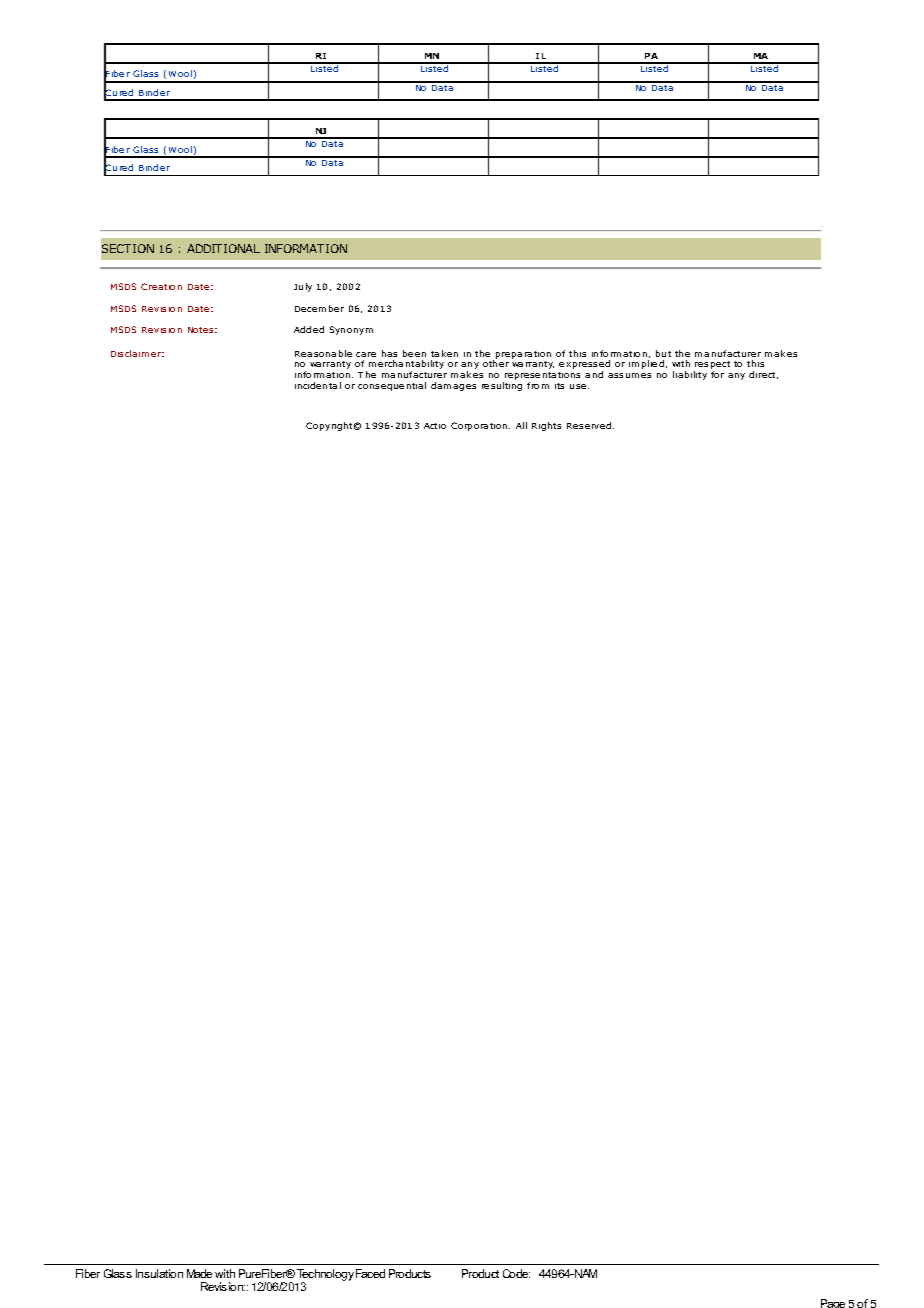 The width and height of the screenshot is (924, 1308). What do you see at coordinates (159, 1273) in the screenshot?
I see `Insulation` at bounding box center [159, 1273].
